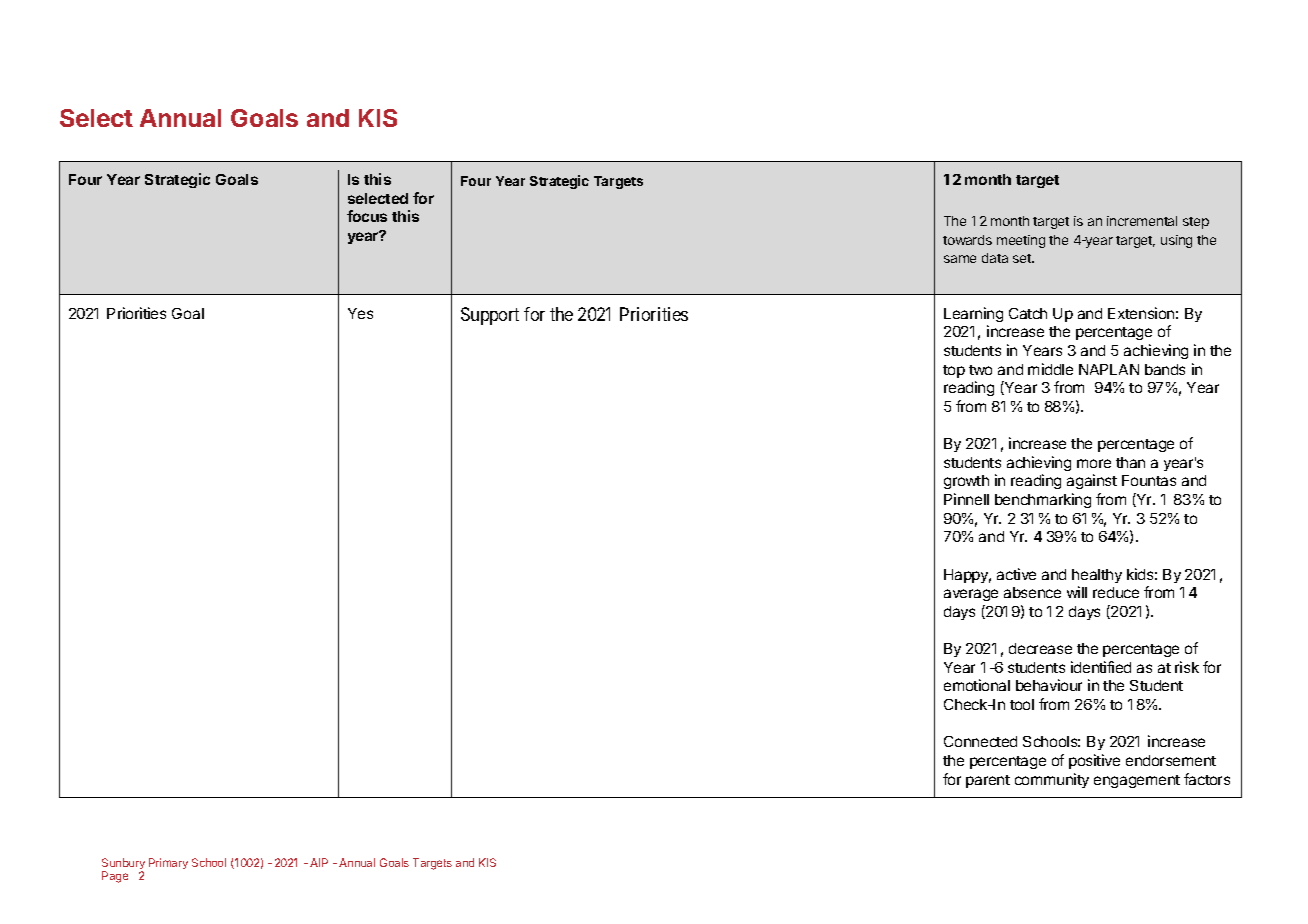  What do you see at coordinates (1021, 241) in the document?
I see `meeting` at bounding box center [1021, 241].
